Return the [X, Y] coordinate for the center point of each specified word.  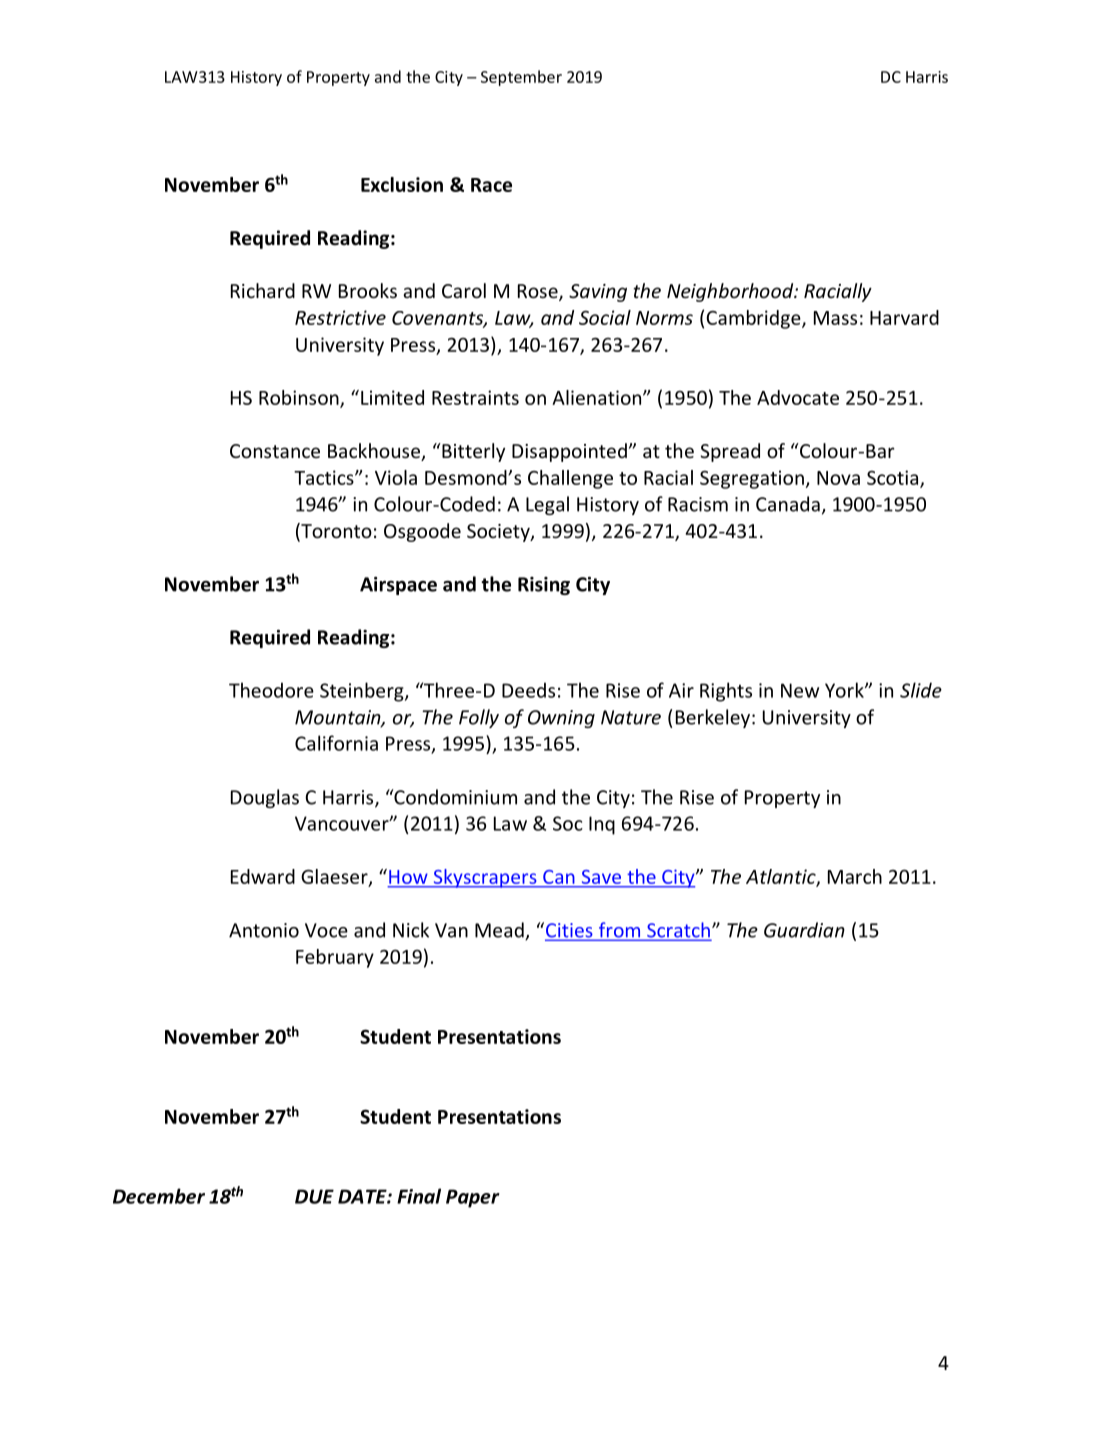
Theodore [271, 690]
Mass [835, 318]
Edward [263, 876]
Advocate [798, 397]
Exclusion [402, 184]
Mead [500, 931]
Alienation [598, 397]
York [845, 690]
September [521, 78]
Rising [544, 586]
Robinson [300, 399]
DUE [314, 1196]
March [855, 876]
